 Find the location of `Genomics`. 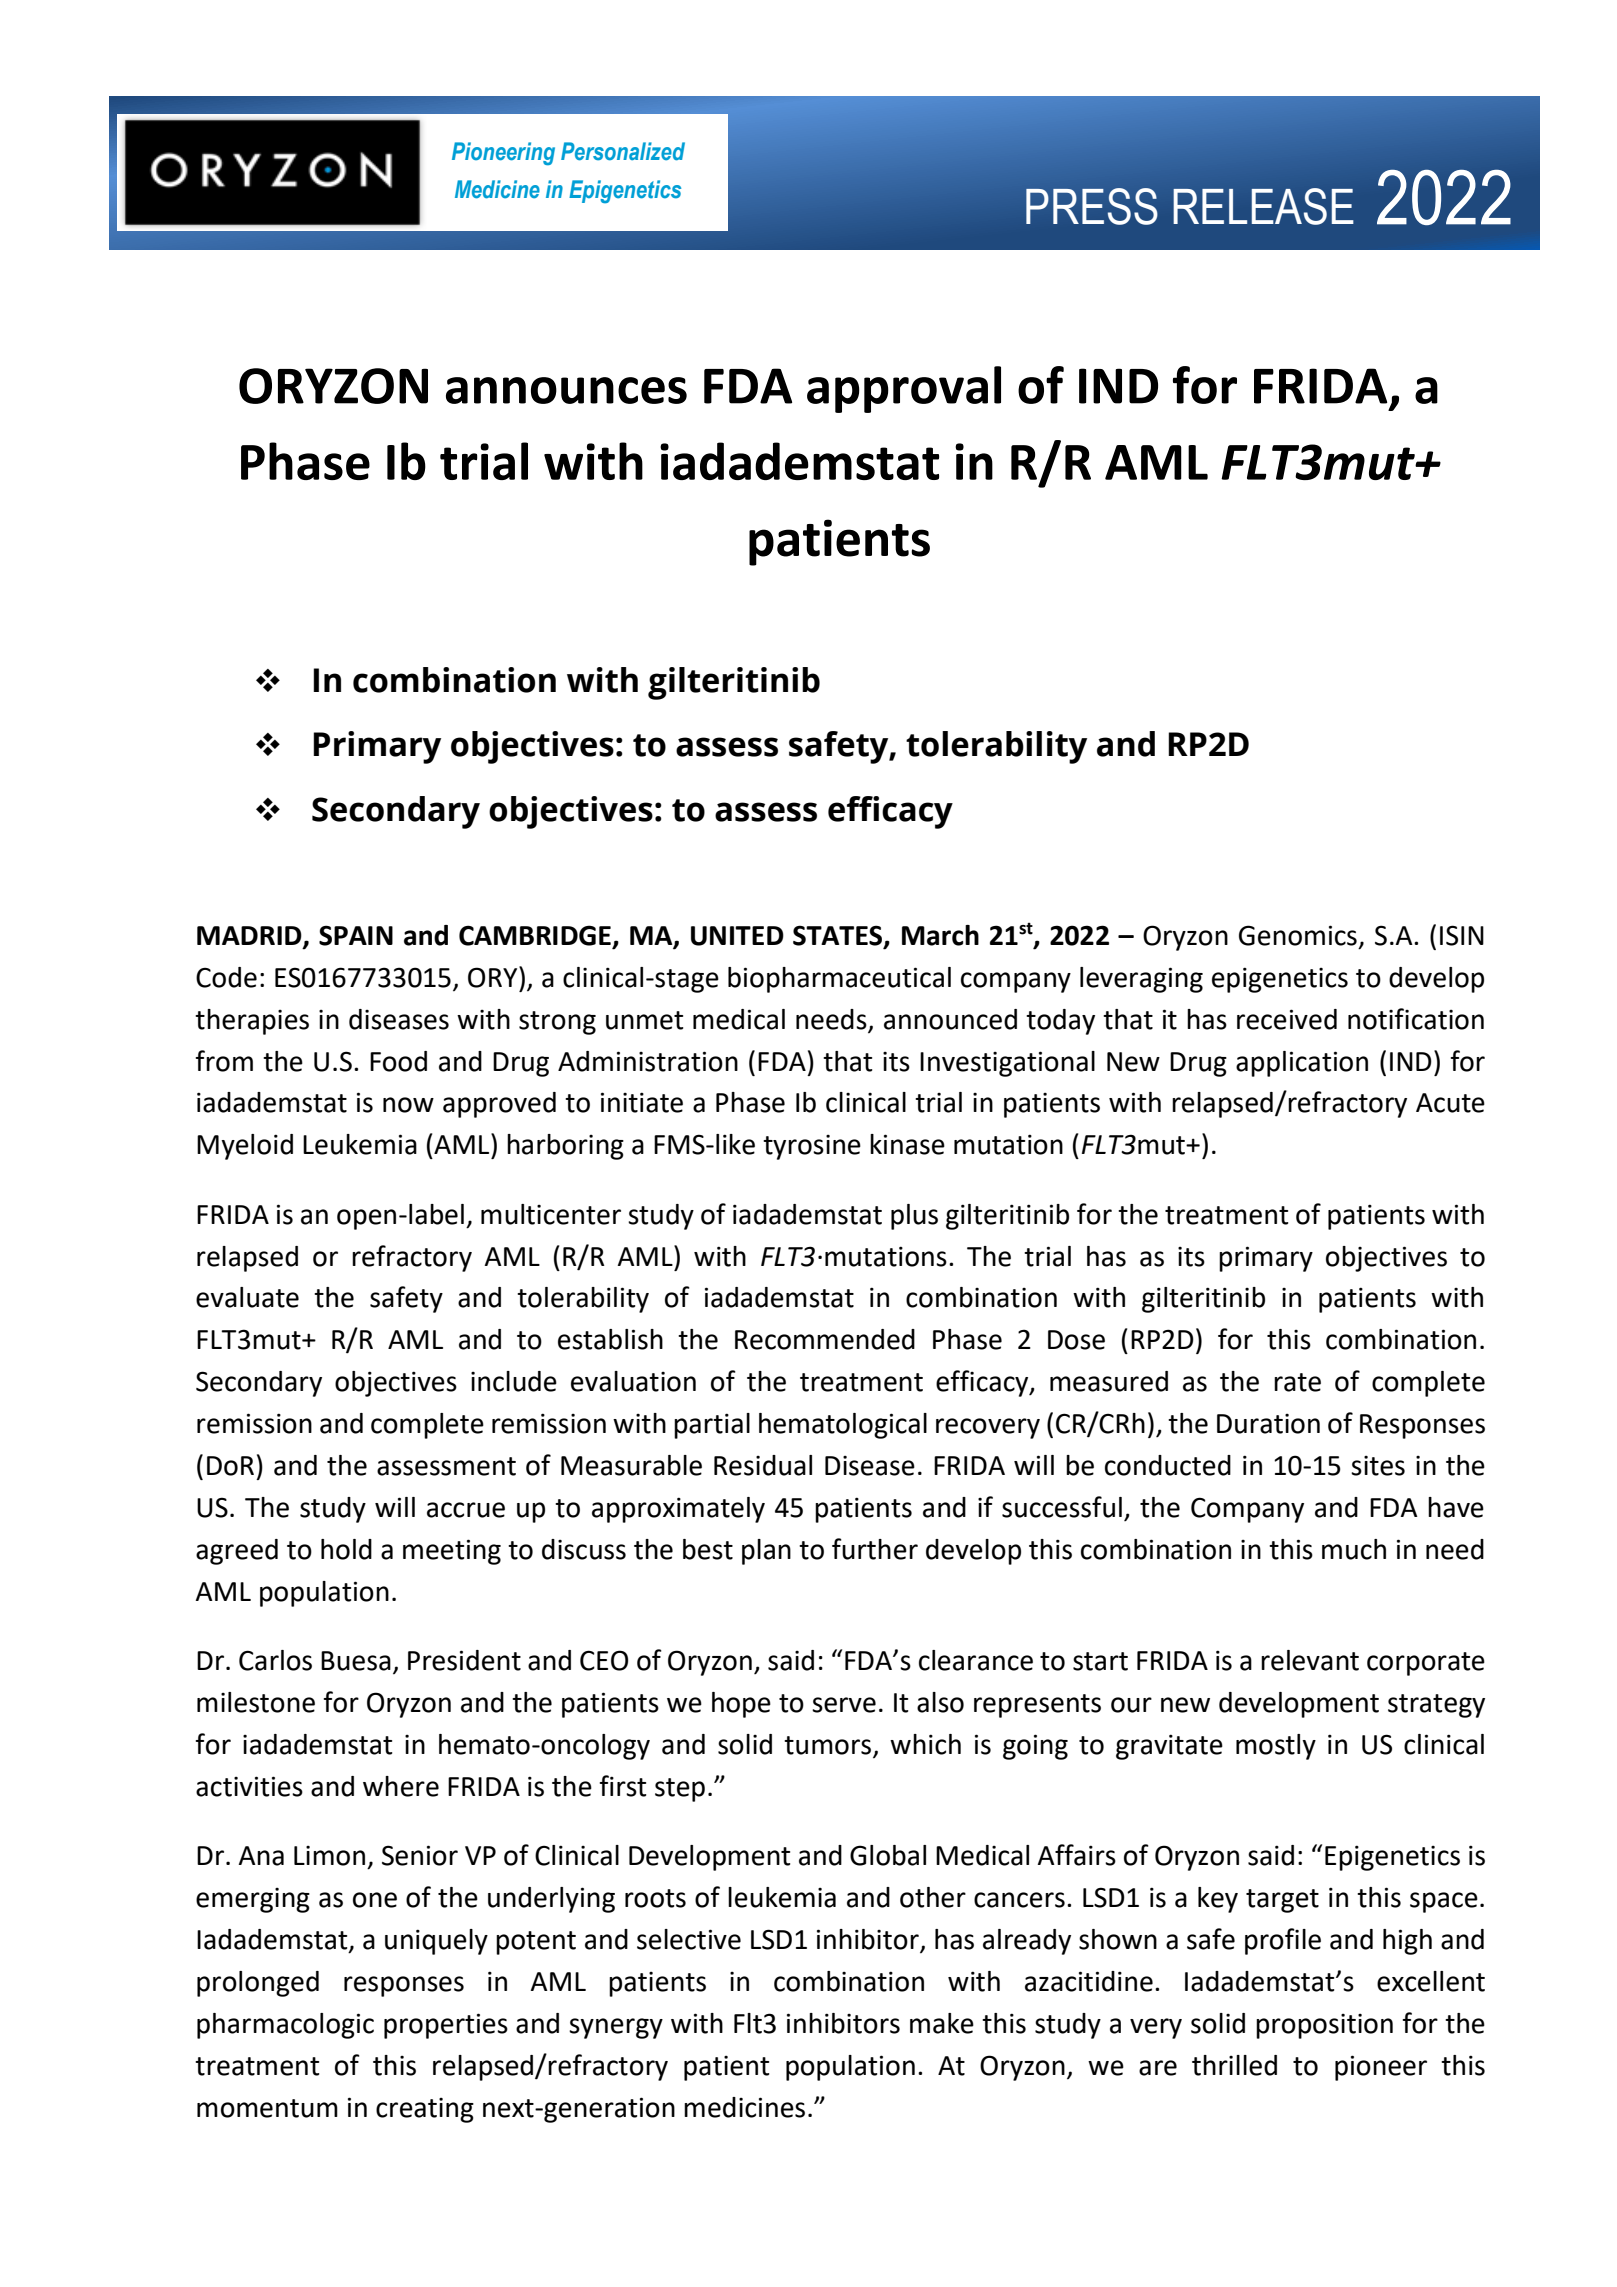

Genomics is located at coordinates (1298, 935).
